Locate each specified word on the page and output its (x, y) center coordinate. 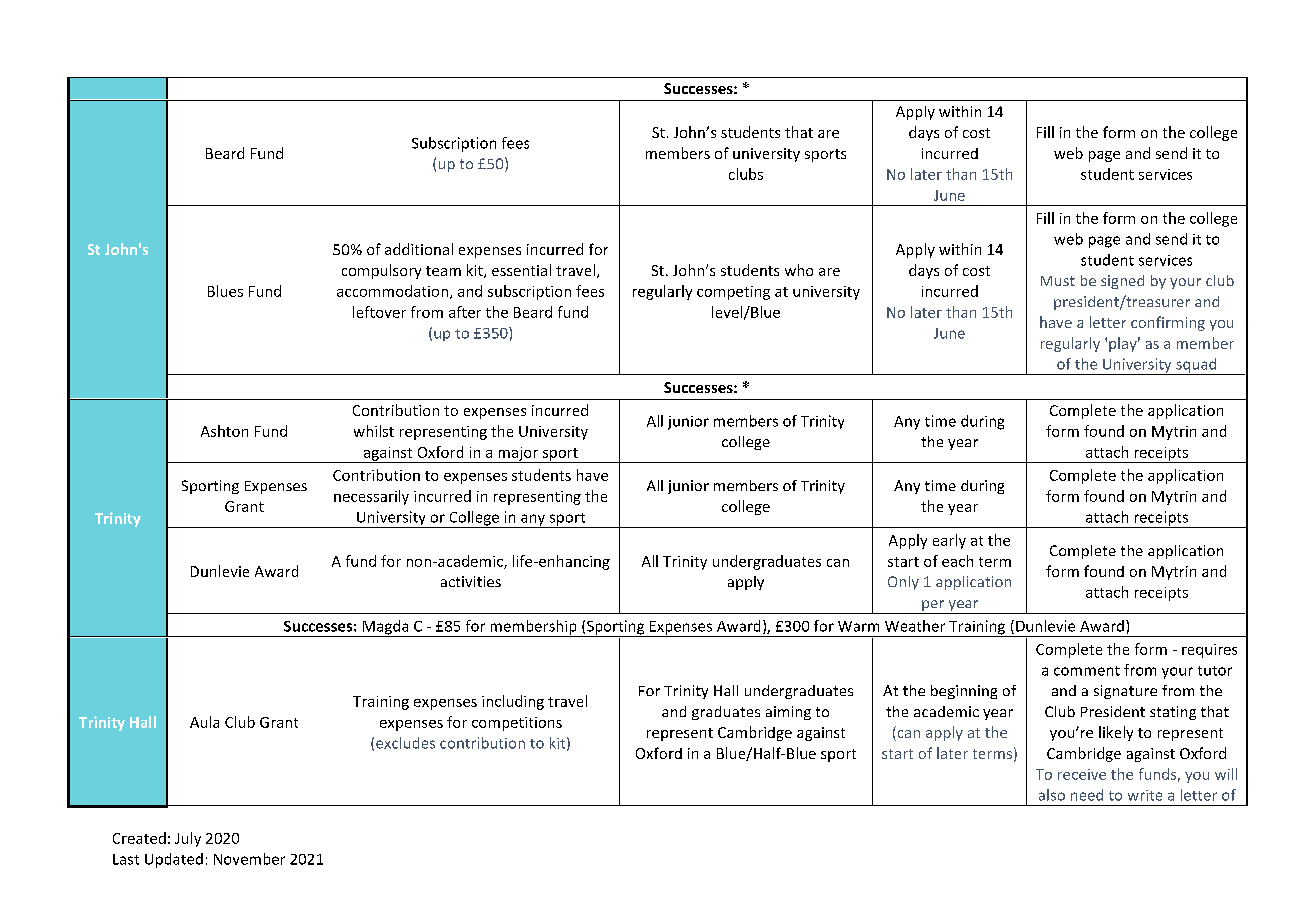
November (249, 859)
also (1052, 795)
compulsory (381, 271)
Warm (858, 626)
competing (733, 293)
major (518, 455)
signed (1122, 282)
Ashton (224, 431)
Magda (385, 628)
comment (1087, 671)
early (949, 541)
